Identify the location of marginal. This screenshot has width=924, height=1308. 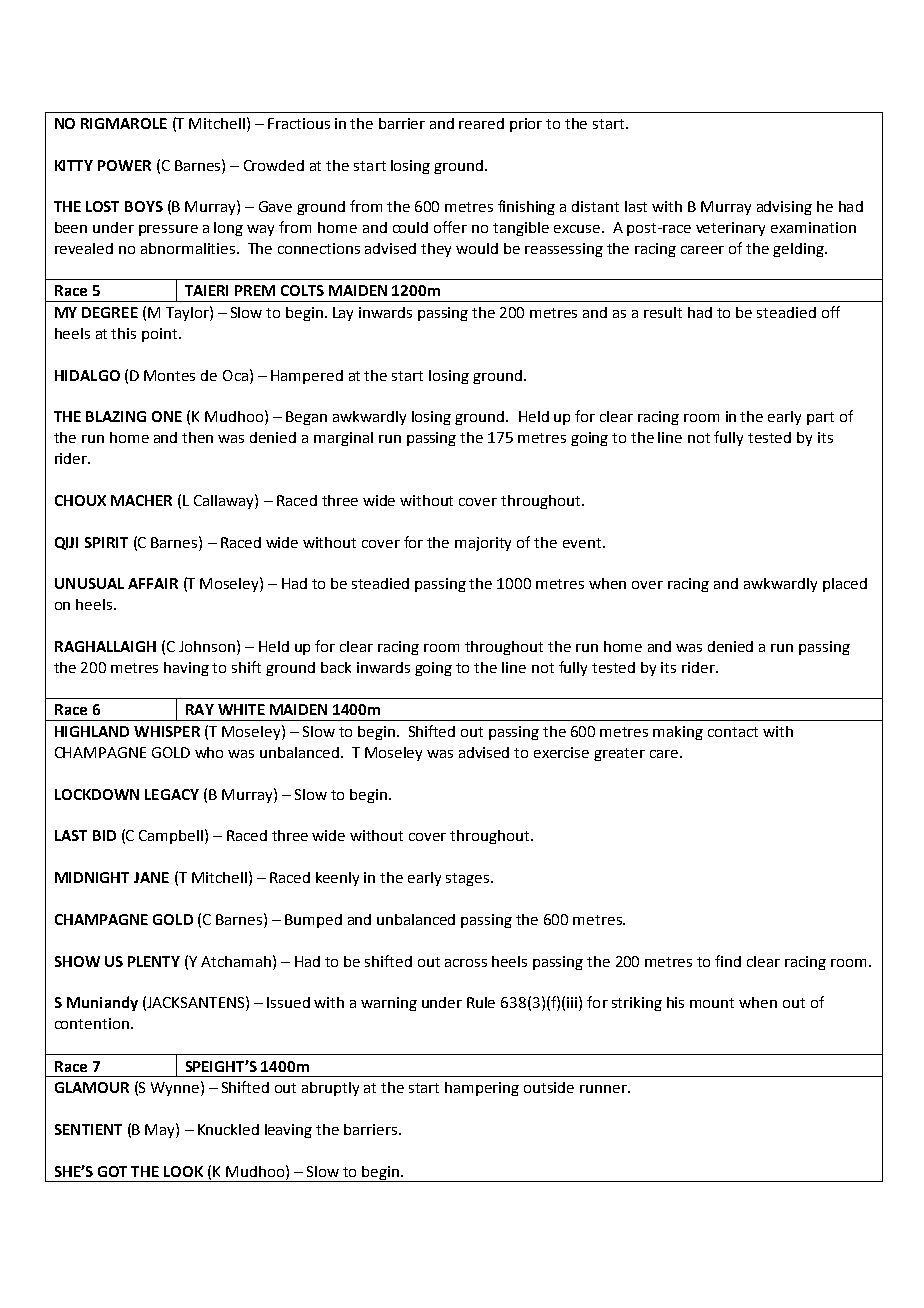
(343, 439).
